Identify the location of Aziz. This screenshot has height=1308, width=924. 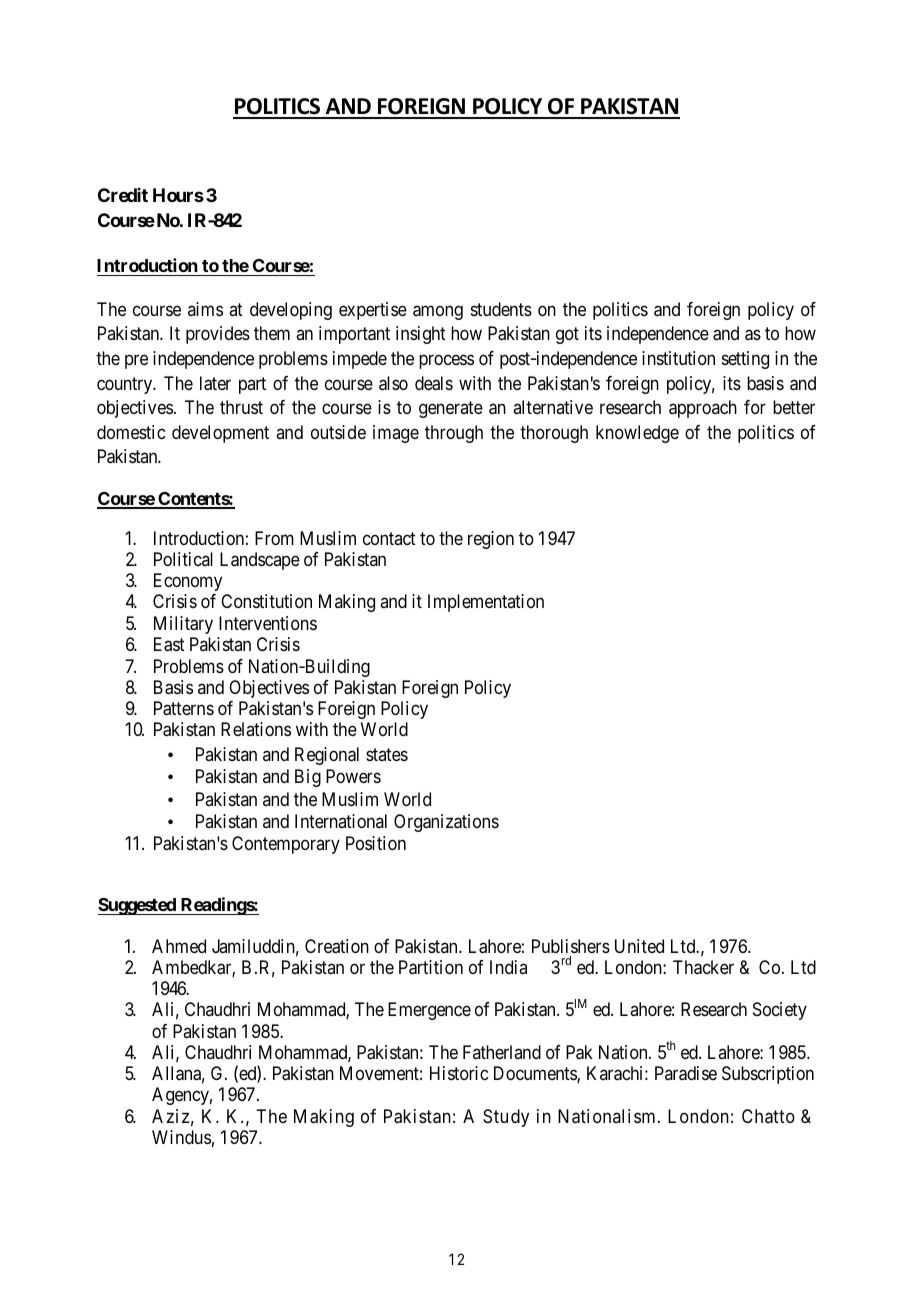
(170, 1116).
